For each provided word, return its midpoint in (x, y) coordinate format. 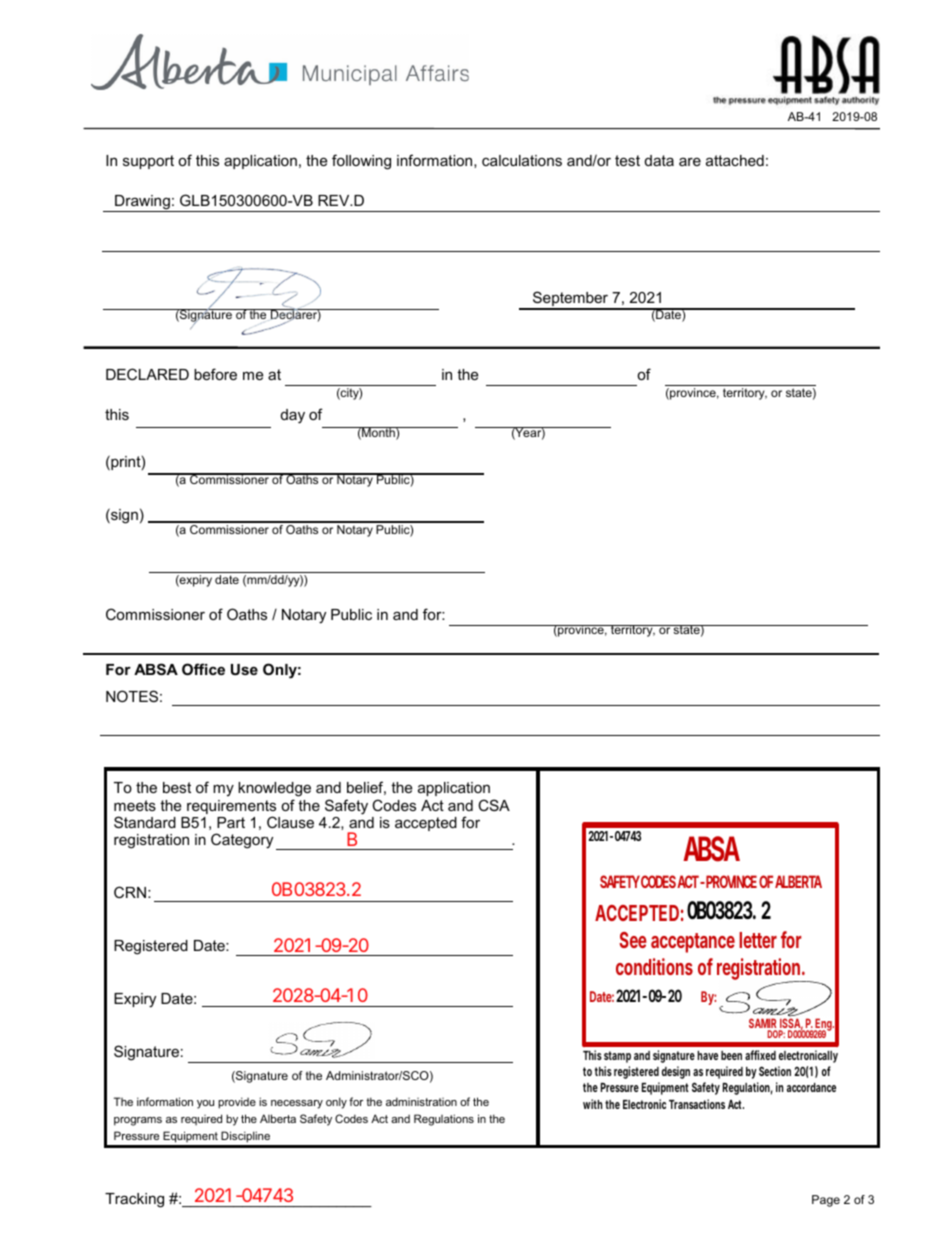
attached (735, 160)
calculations (522, 160)
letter (758, 940)
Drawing (142, 203)
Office (203, 669)
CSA (494, 805)
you (205, 1104)
